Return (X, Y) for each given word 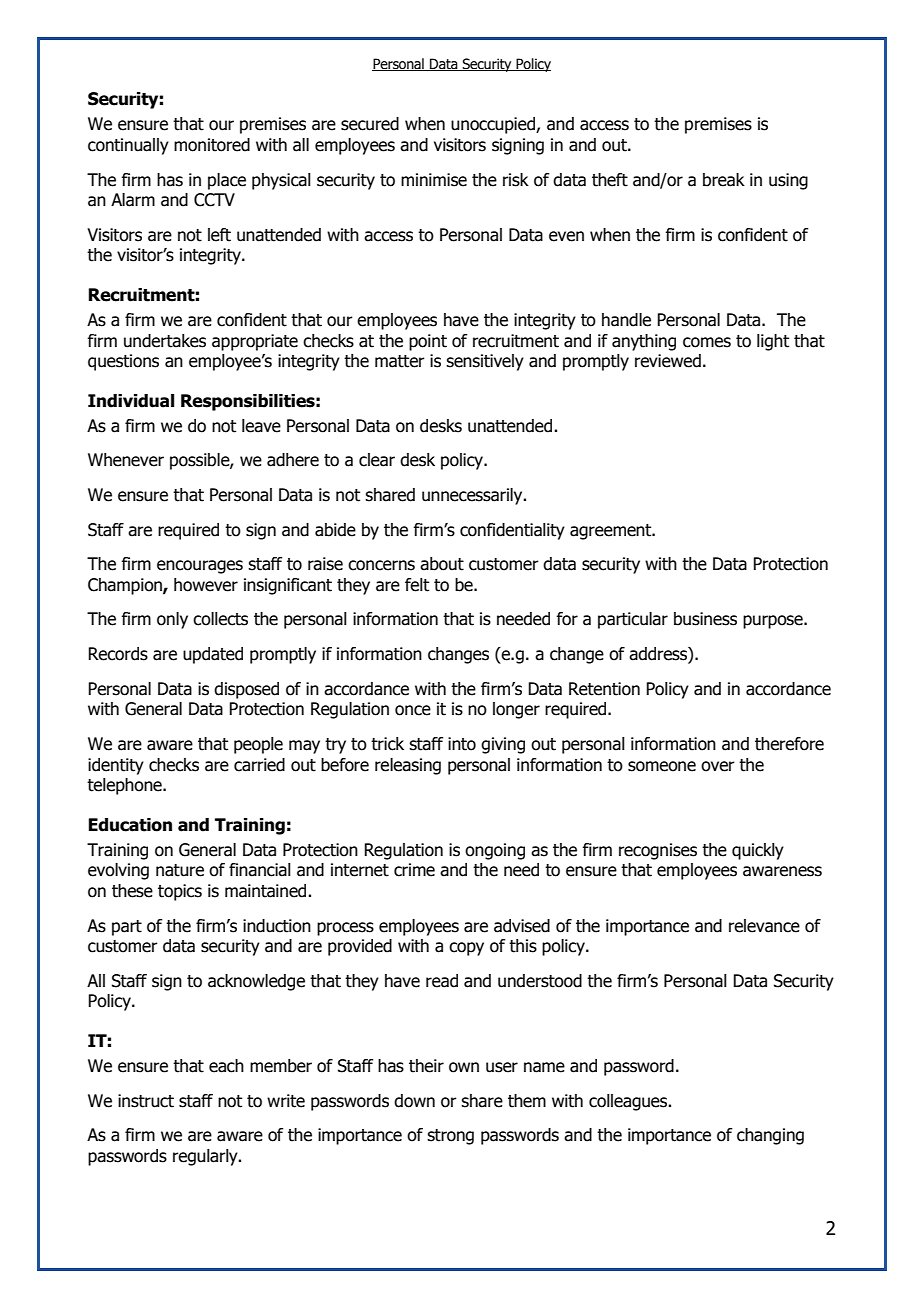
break (724, 180)
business (705, 619)
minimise (434, 180)
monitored (212, 145)
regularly (206, 1157)
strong (450, 1137)
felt (417, 585)
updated (213, 655)
